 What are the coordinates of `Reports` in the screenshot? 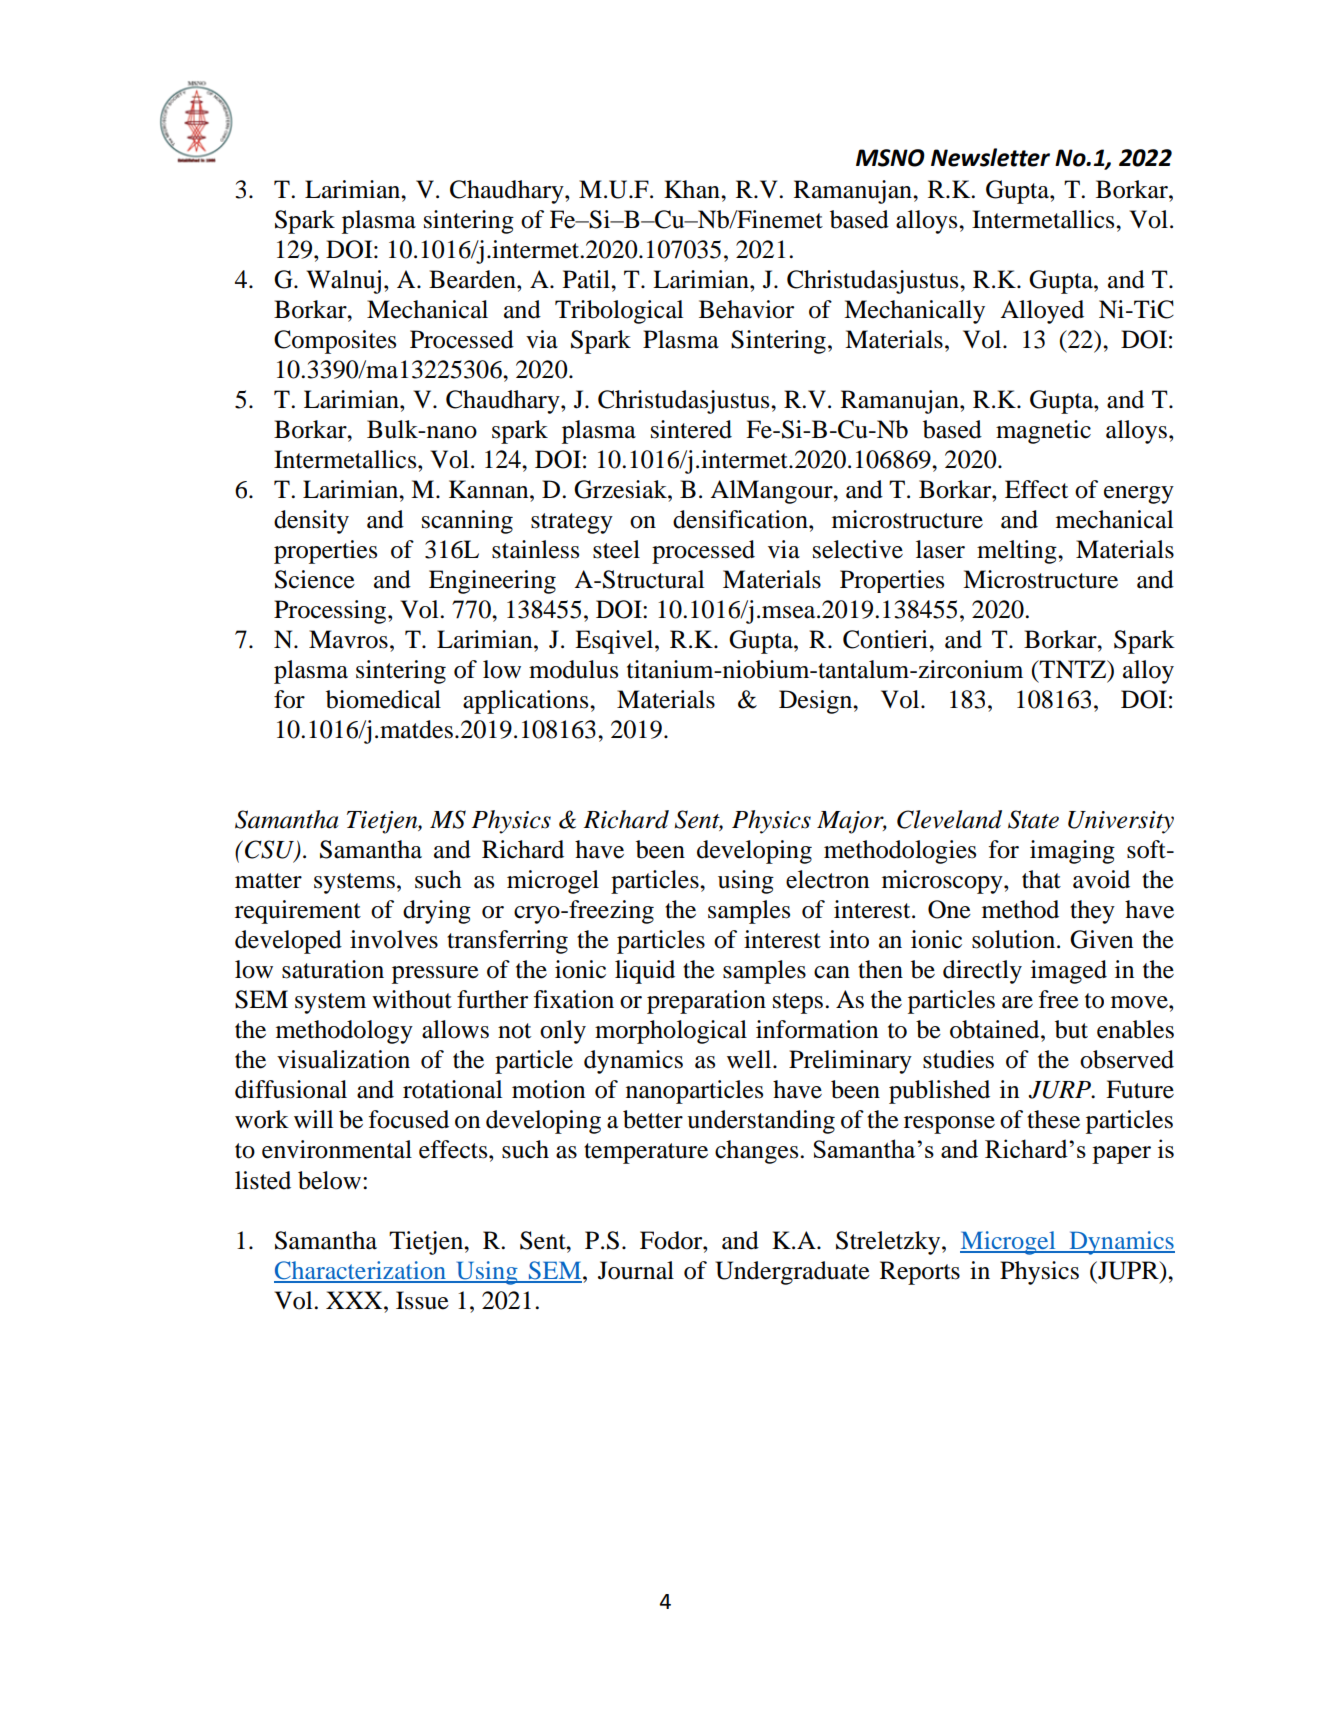 It's located at (920, 1273).
